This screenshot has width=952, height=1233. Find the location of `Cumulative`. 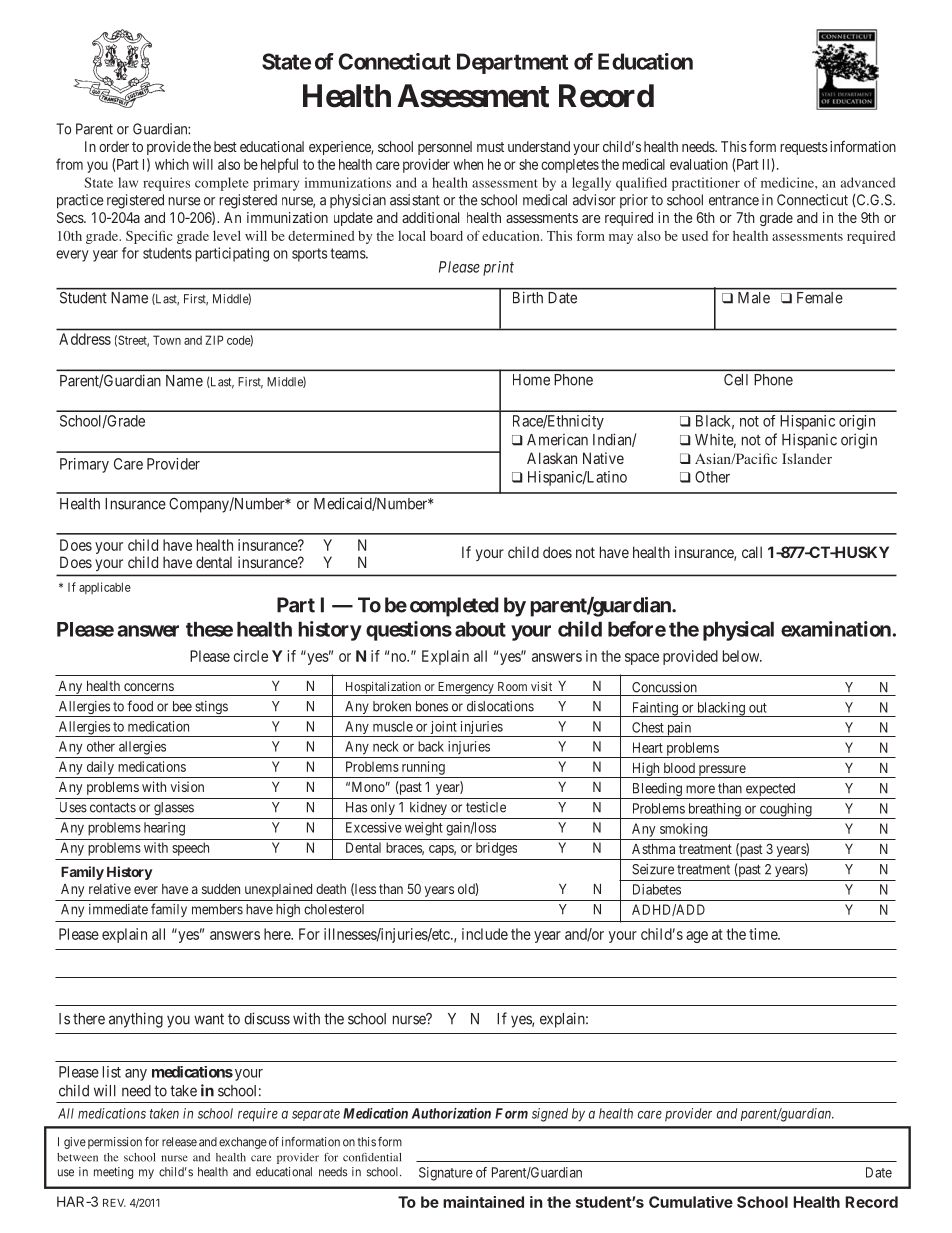

Cumulative is located at coordinates (691, 1202).
